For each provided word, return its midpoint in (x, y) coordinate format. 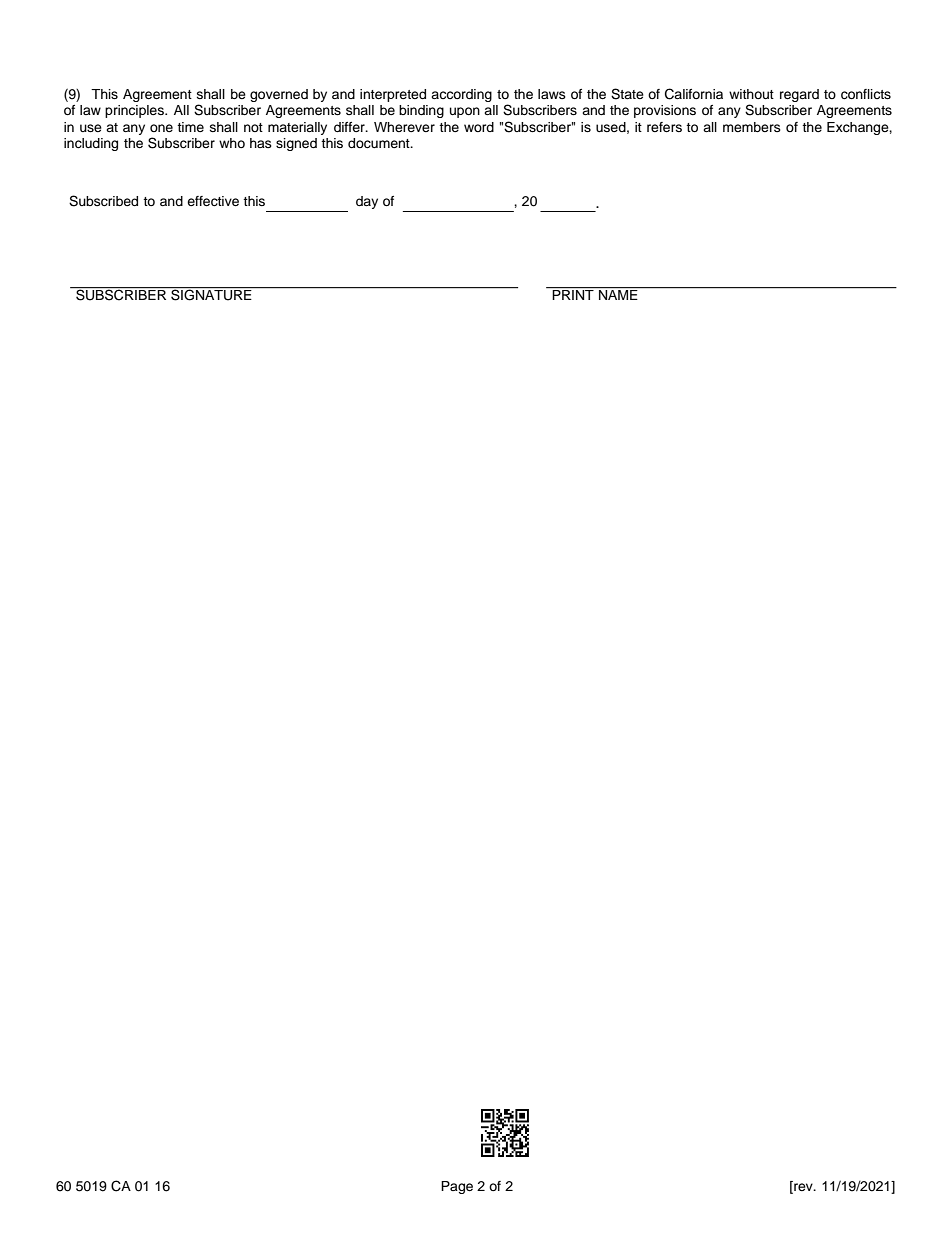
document (380, 143)
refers (664, 127)
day (367, 202)
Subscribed (103, 201)
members (752, 127)
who (232, 143)
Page (457, 1187)
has (261, 143)
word (479, 127)
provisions (665, 111)
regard (799, 95)
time (190, 127)
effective (213, 201)
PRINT (573, 294)
